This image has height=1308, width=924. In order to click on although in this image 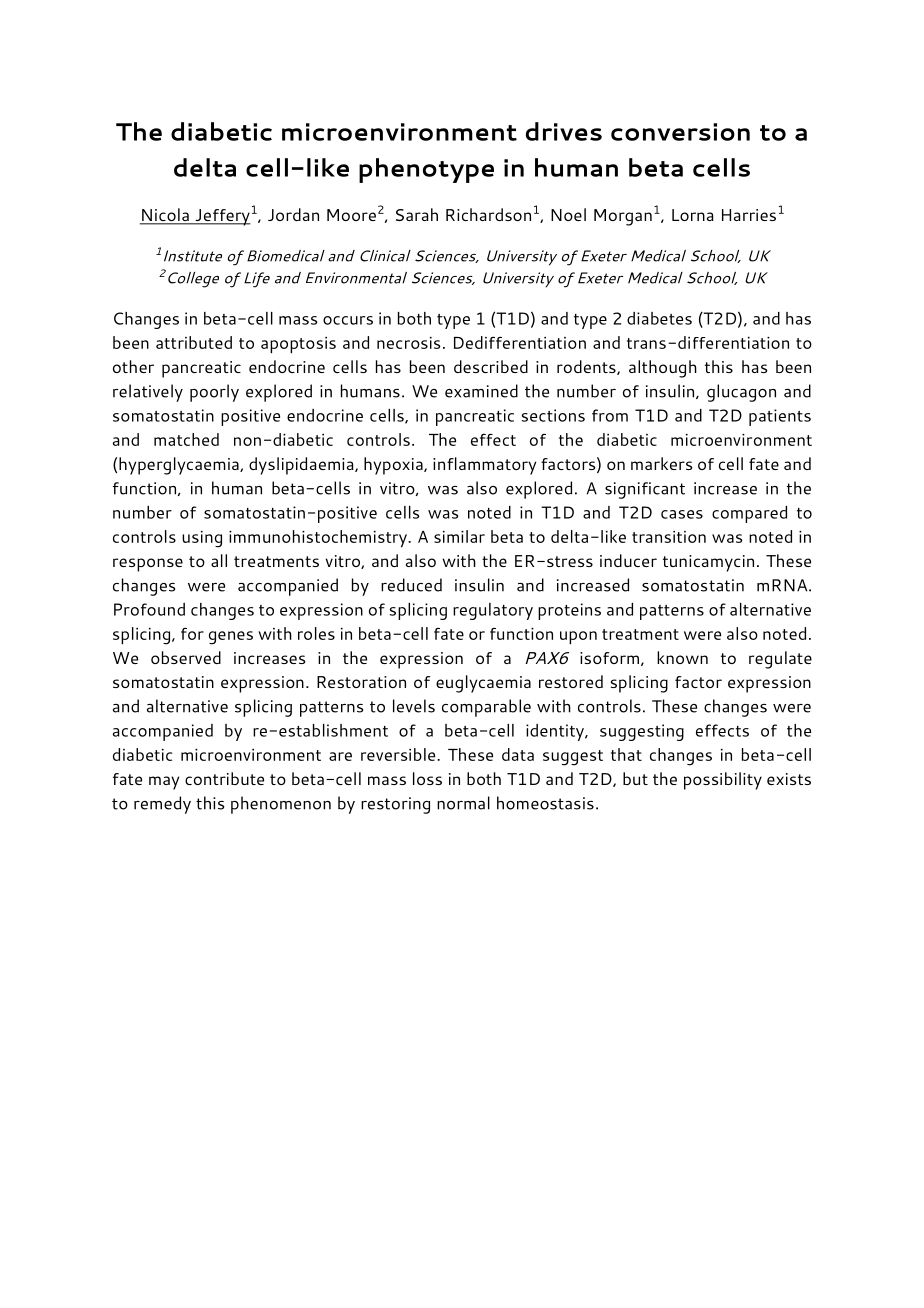, I will do `click(663, 369)`.
